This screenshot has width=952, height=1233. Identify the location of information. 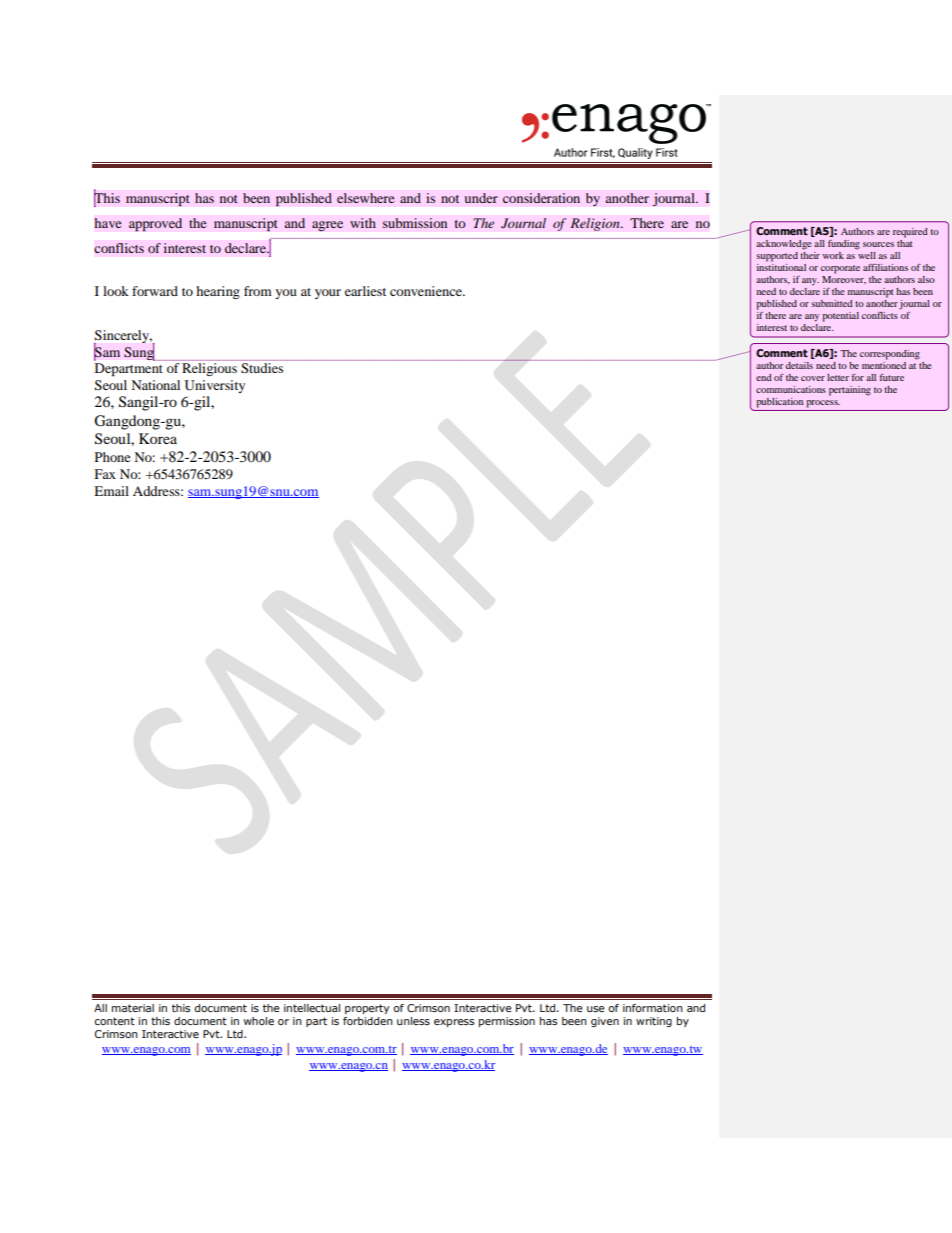
(653, 1008).
